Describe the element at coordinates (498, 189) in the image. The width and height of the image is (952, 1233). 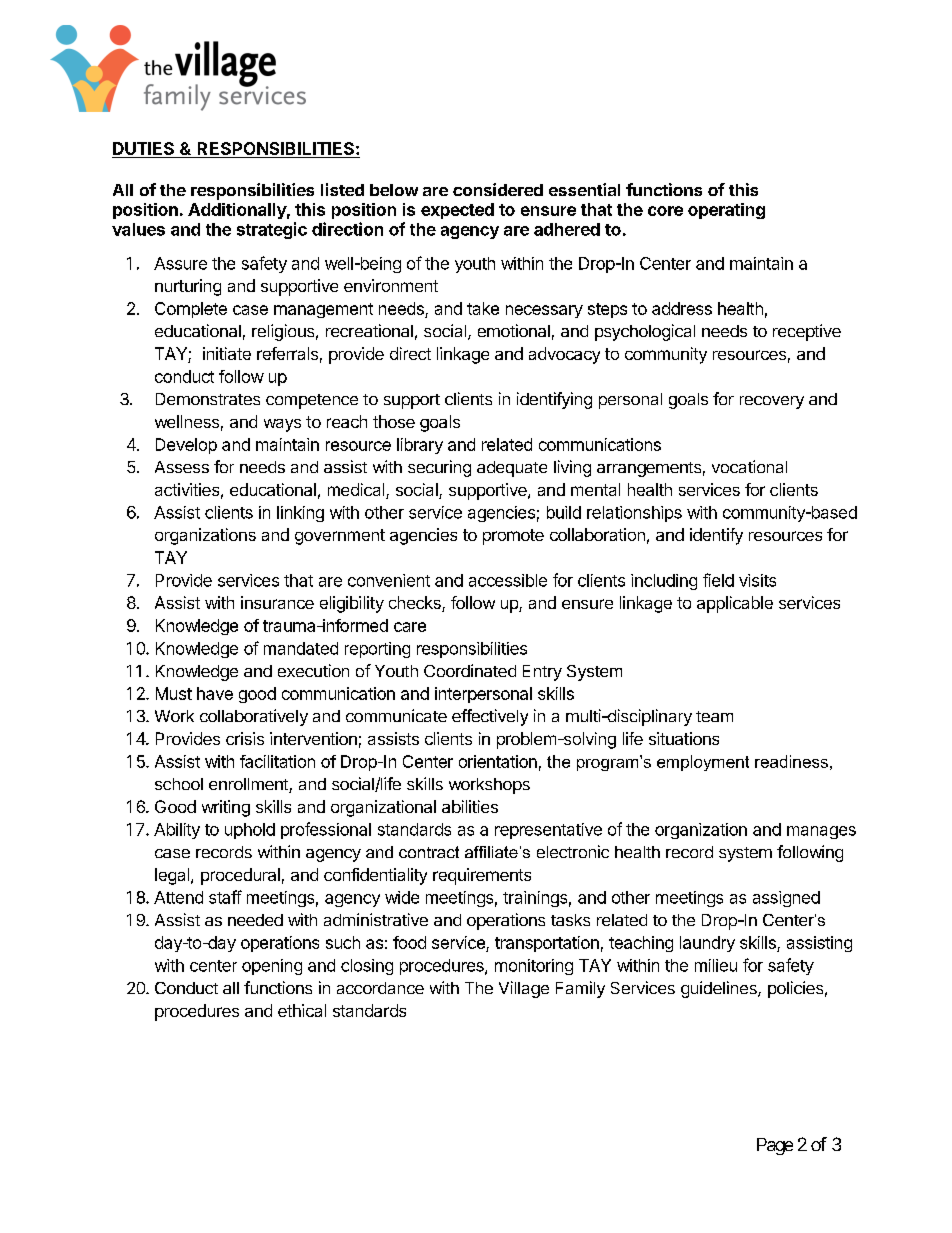
I see `considered` at that location.
